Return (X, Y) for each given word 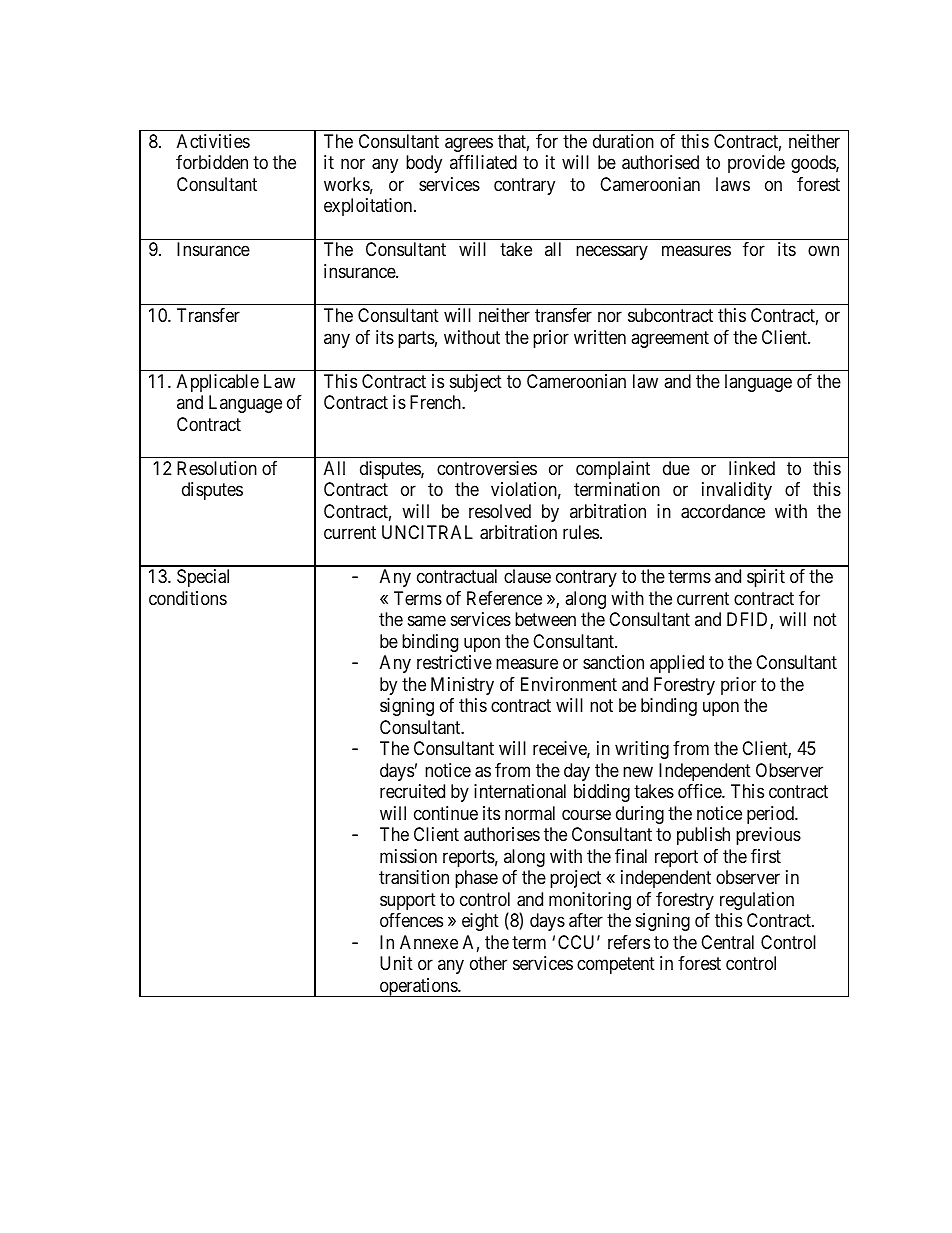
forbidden (212, 162)
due (676, 468)
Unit (396, 963)
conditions (188, 598)
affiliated (483, 162)
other (488, 963)
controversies (487, 468)
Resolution (217, 468)
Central (727, 942)
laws (733, 184)
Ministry (462, 686)
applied (677, 664)
